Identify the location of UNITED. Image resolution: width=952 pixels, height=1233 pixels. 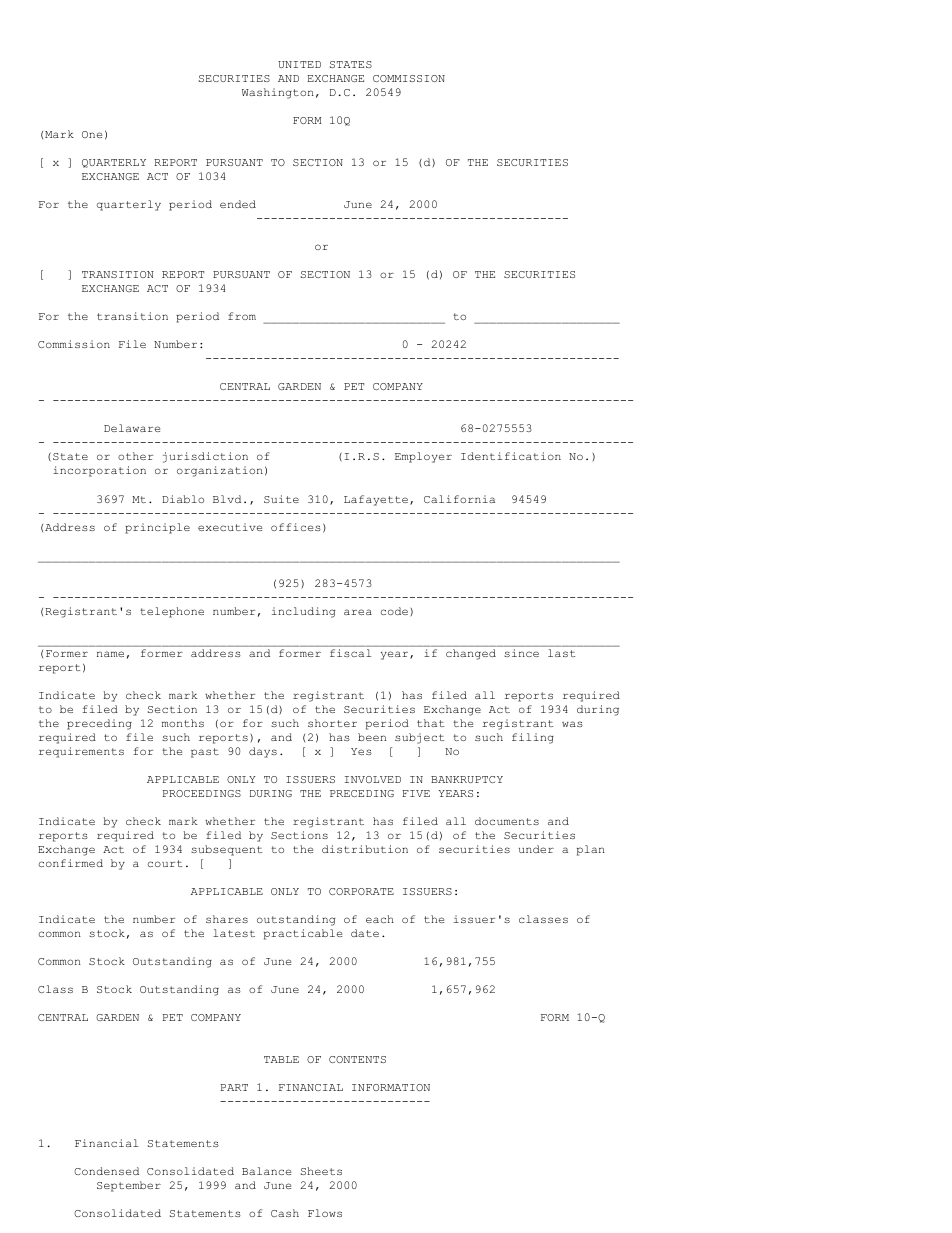
(299, 64).
